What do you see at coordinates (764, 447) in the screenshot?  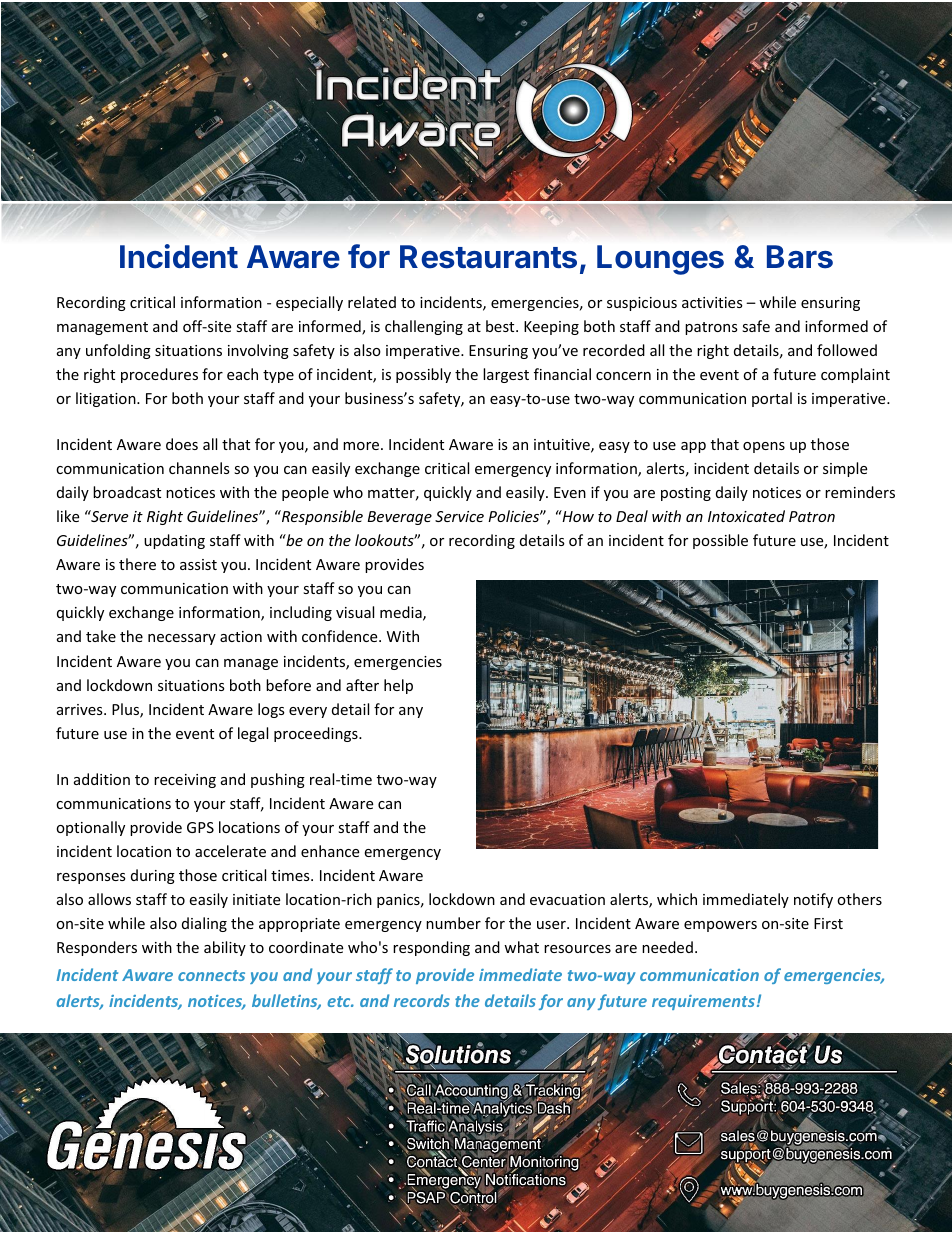 I see `opens` at bounding box center [764, 447].
